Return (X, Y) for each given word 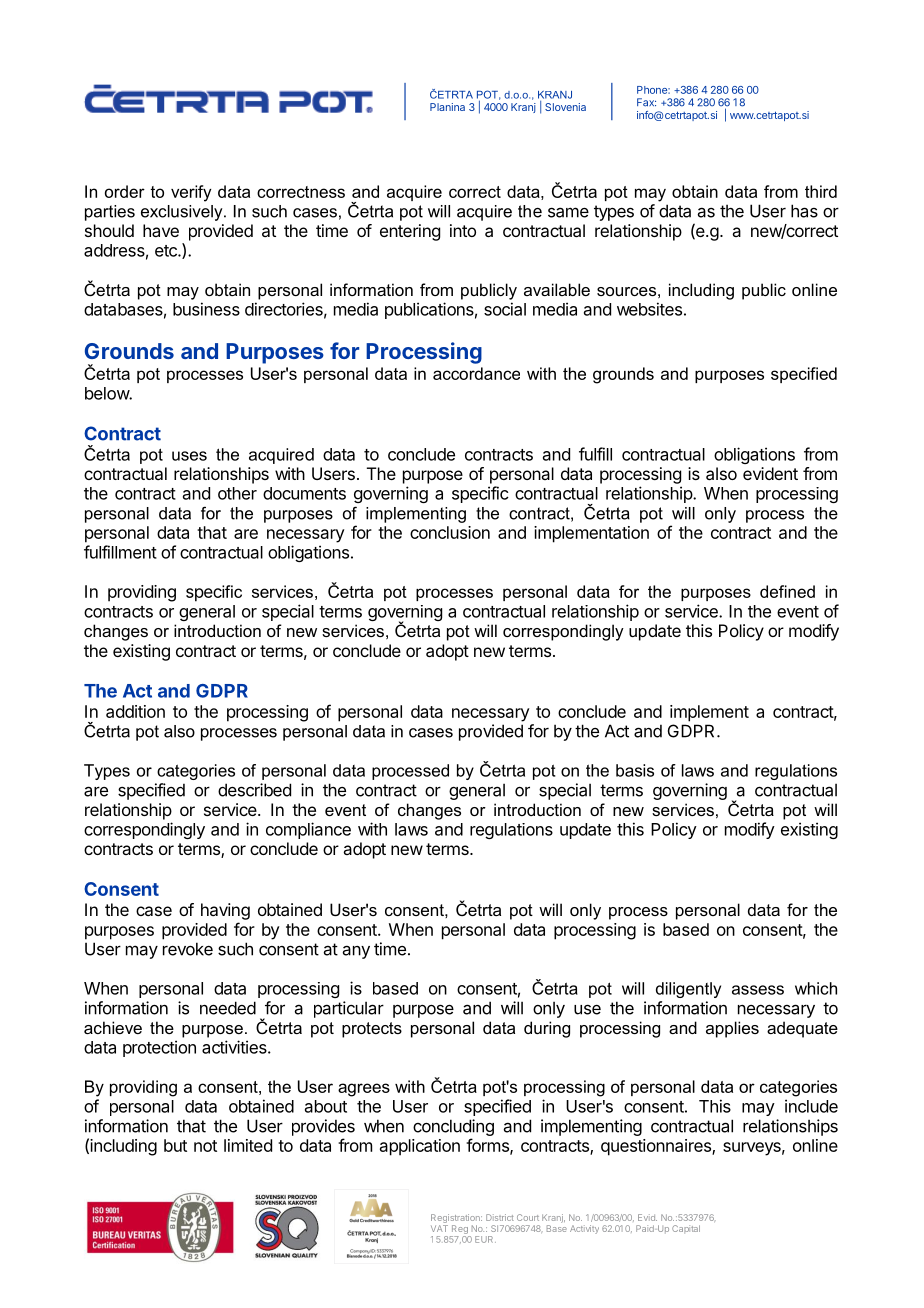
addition (135, 711)
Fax (646, 102)
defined (787, 591)
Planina (447, 107)
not (205, 1146)
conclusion (450, 532)
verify (191, 193)
